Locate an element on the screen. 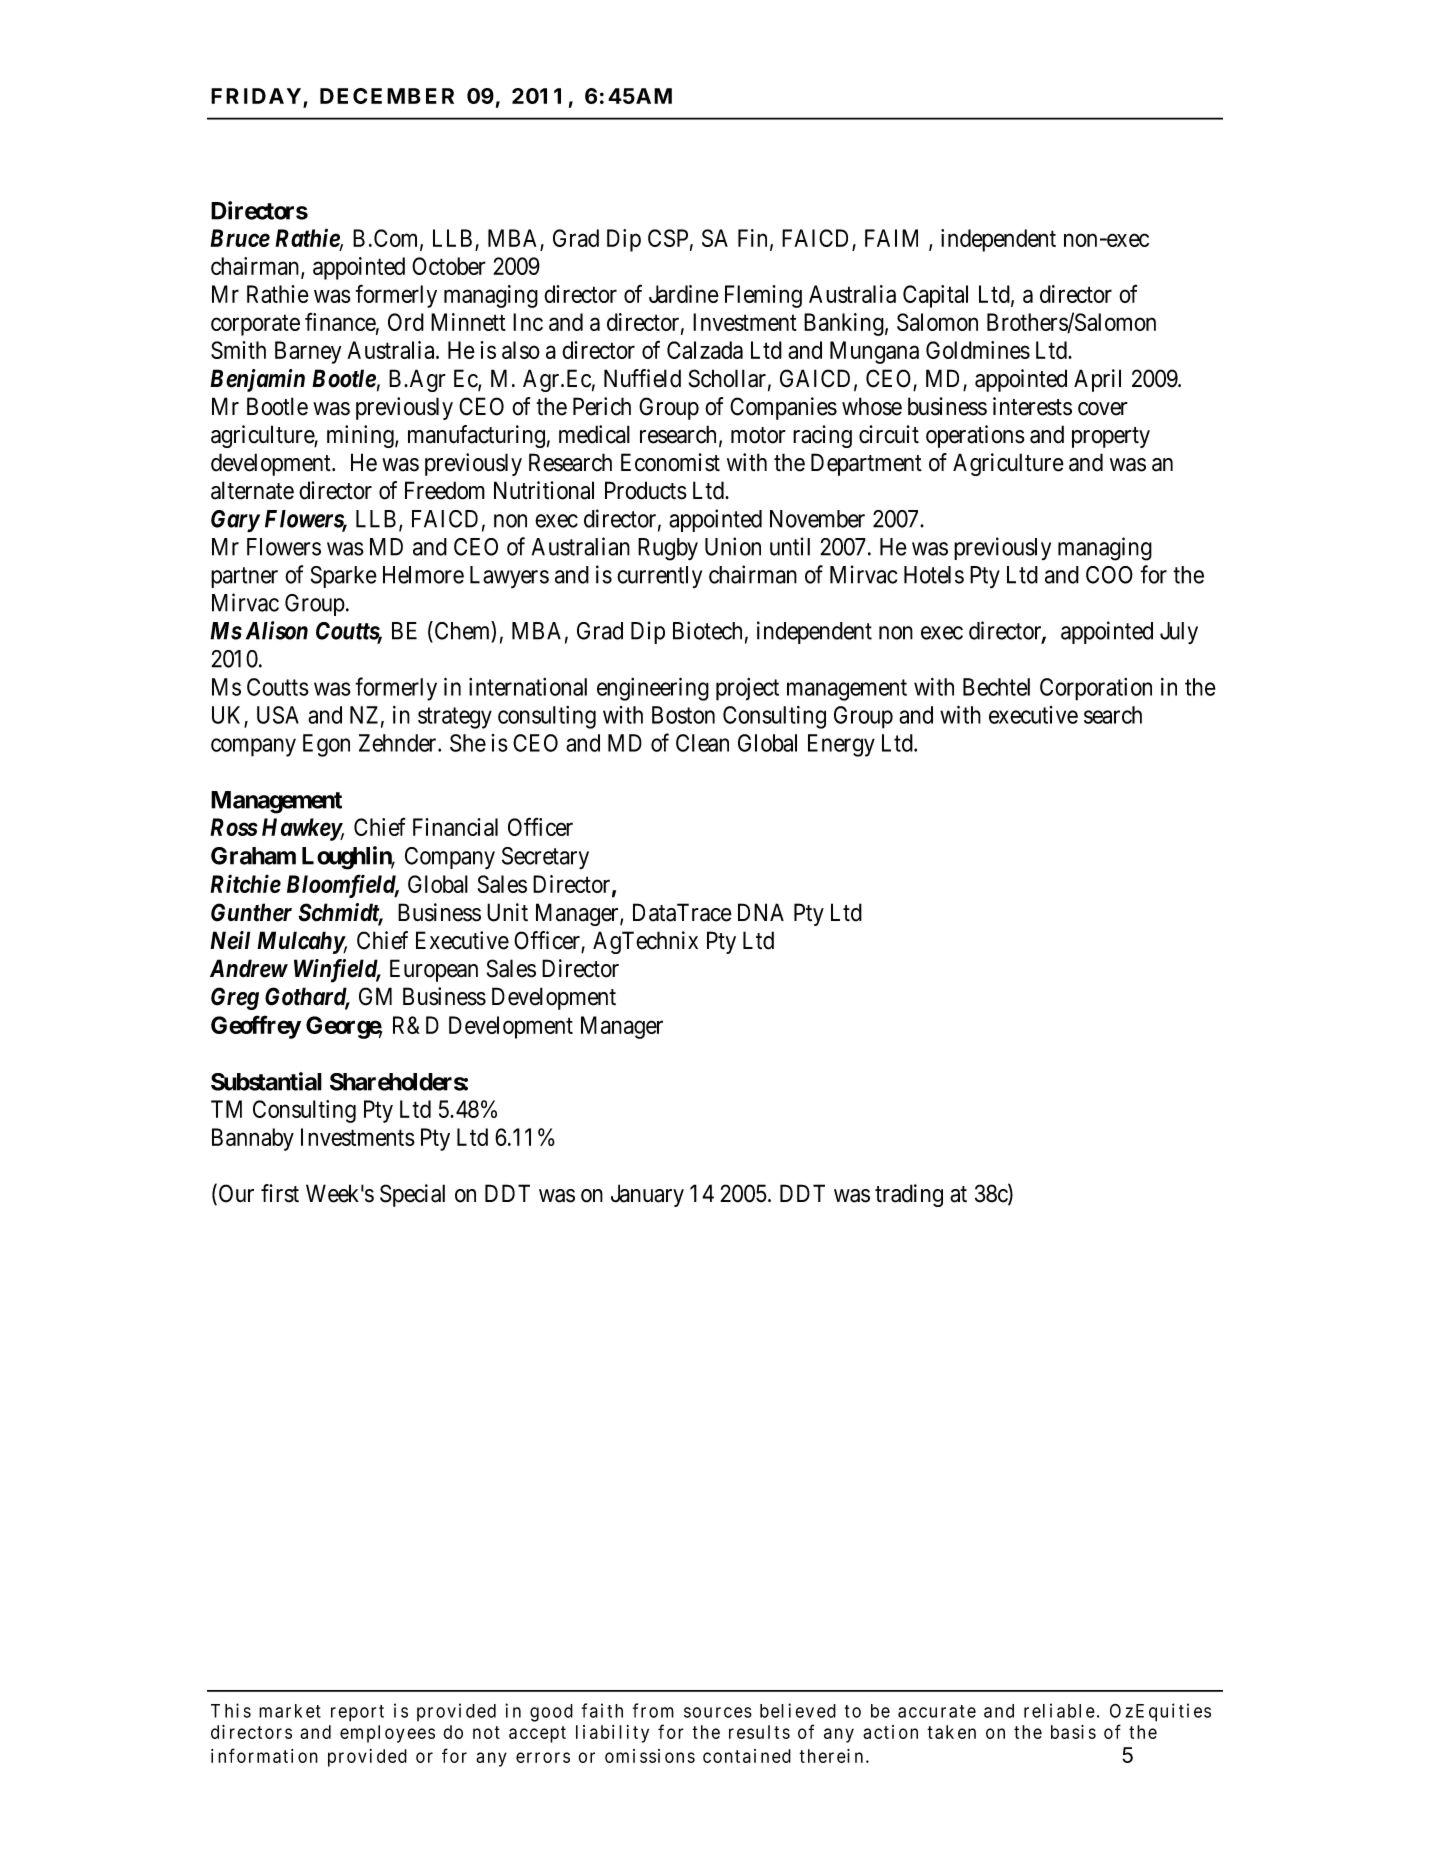  Graham is located at coordinates (253, 856).
